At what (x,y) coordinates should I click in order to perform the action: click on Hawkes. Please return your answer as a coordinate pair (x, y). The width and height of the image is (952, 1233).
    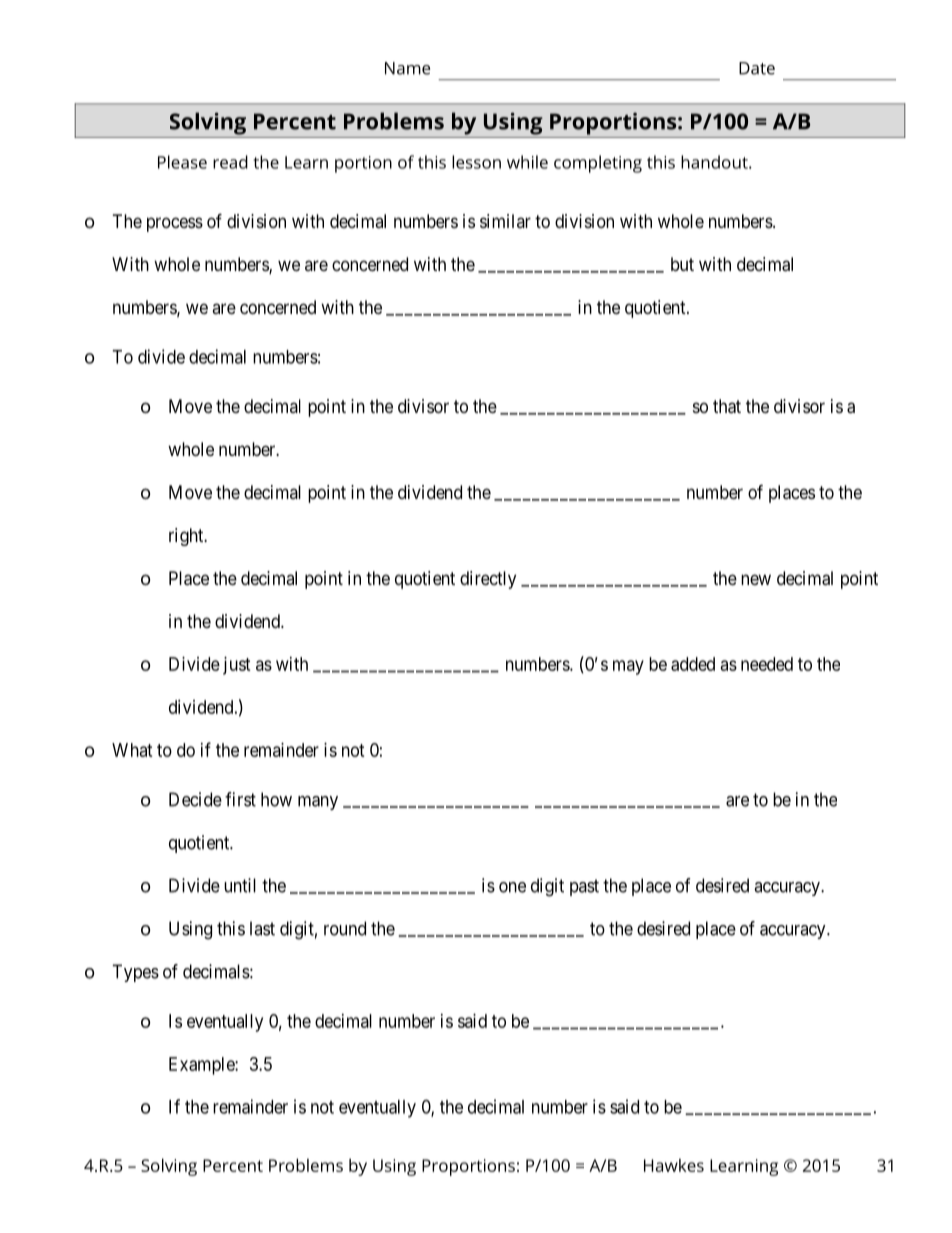
    Looking at the image, I should click on (674, 1165).
